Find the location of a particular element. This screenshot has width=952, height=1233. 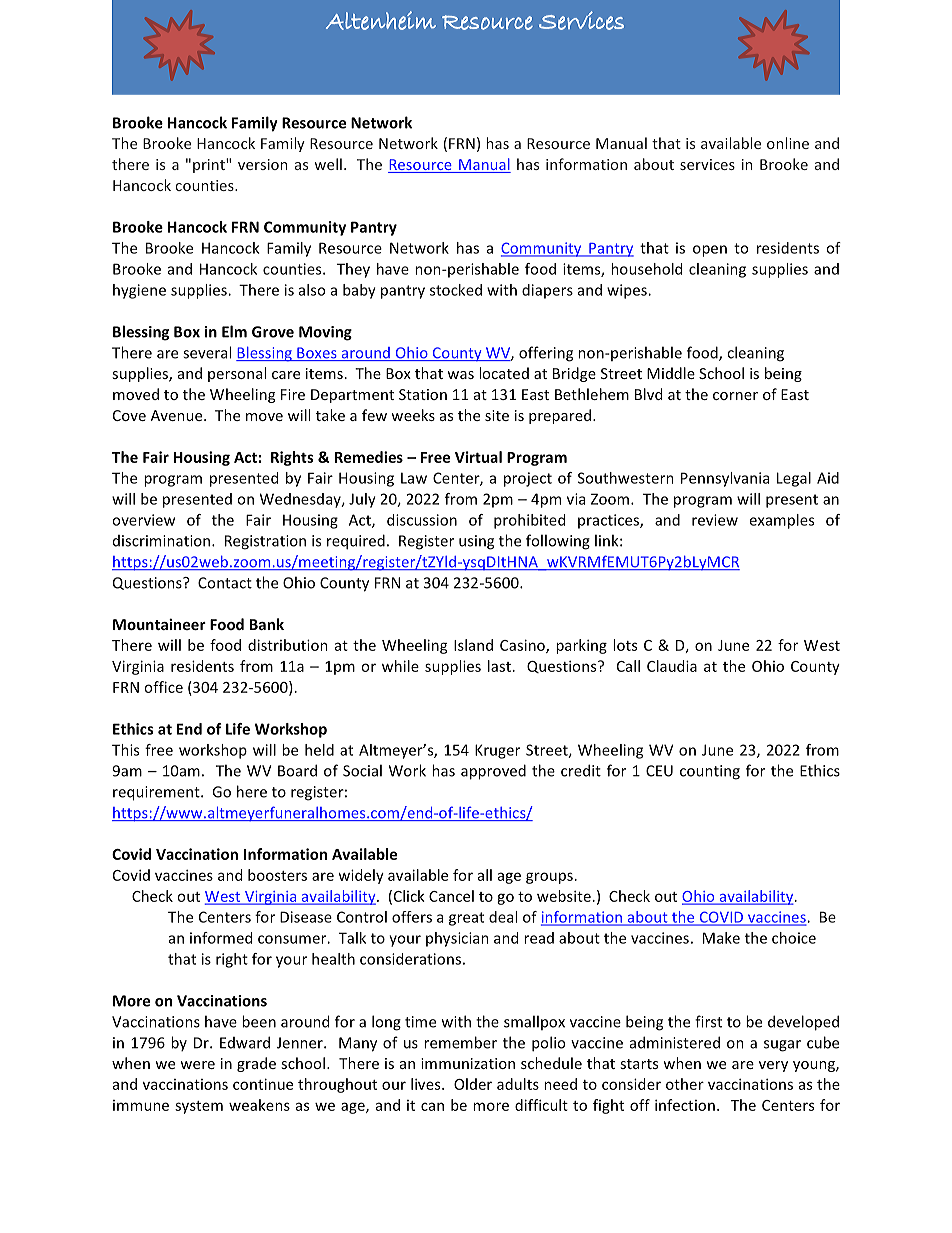

Claudia is located at coordinates (672, 666).
